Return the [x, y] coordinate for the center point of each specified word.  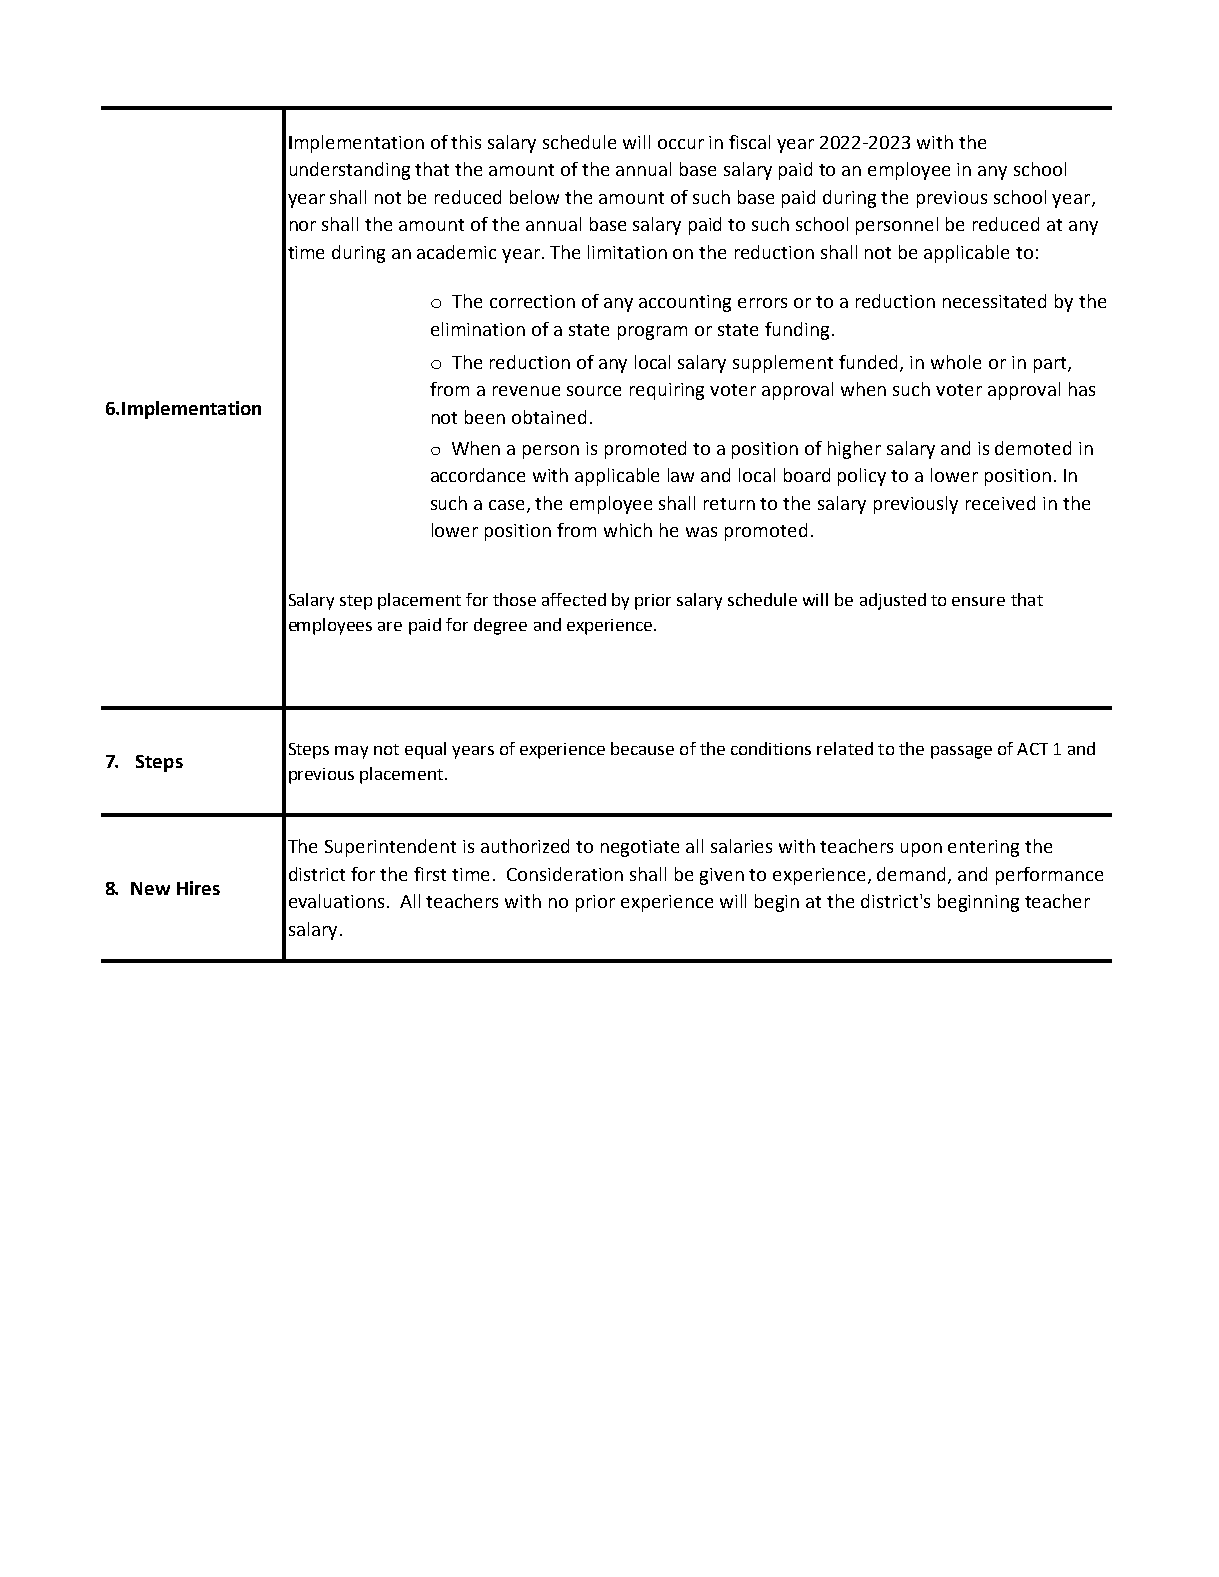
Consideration [565, 874]
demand [913, 875]
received [1000, 503]
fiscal [749, 142]
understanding [350, 171]
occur [681, 144]
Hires [198, 888]
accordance [478, 475]
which [628, 530]
